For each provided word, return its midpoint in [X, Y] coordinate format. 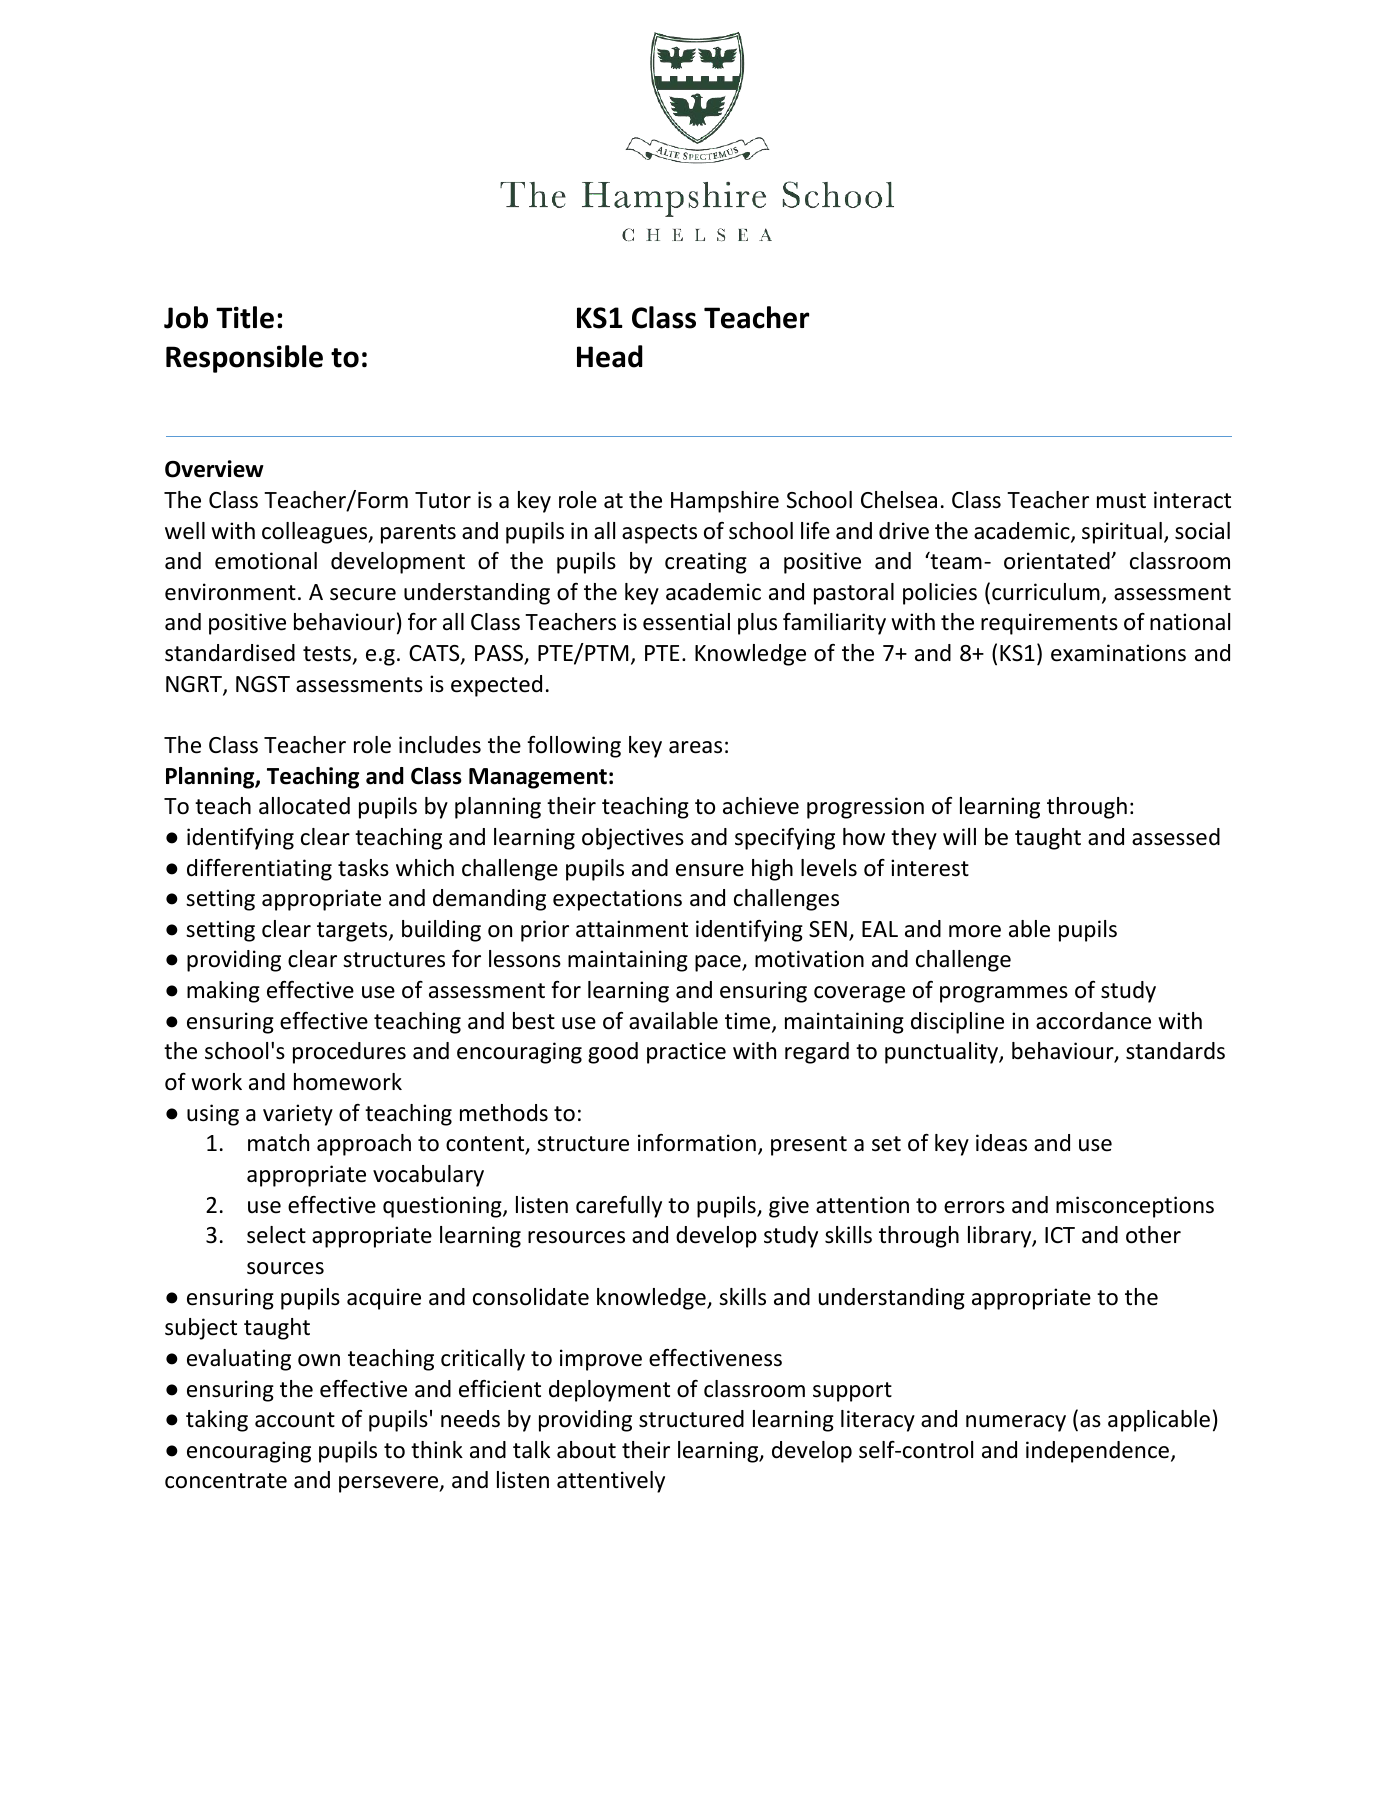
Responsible [244, 359]
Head [610, 356]
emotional [266, 561]
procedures [349, 1053]
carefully [619, 1207]
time [749, 1022]
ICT [1060, 1235]
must [1121, 501]
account [295, 1420]
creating [706, 563]
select [276, 1235]
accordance [1093, 1021]
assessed [1176, 837]
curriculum [1046, 592]
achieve [761, 806]
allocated [304, 806]
